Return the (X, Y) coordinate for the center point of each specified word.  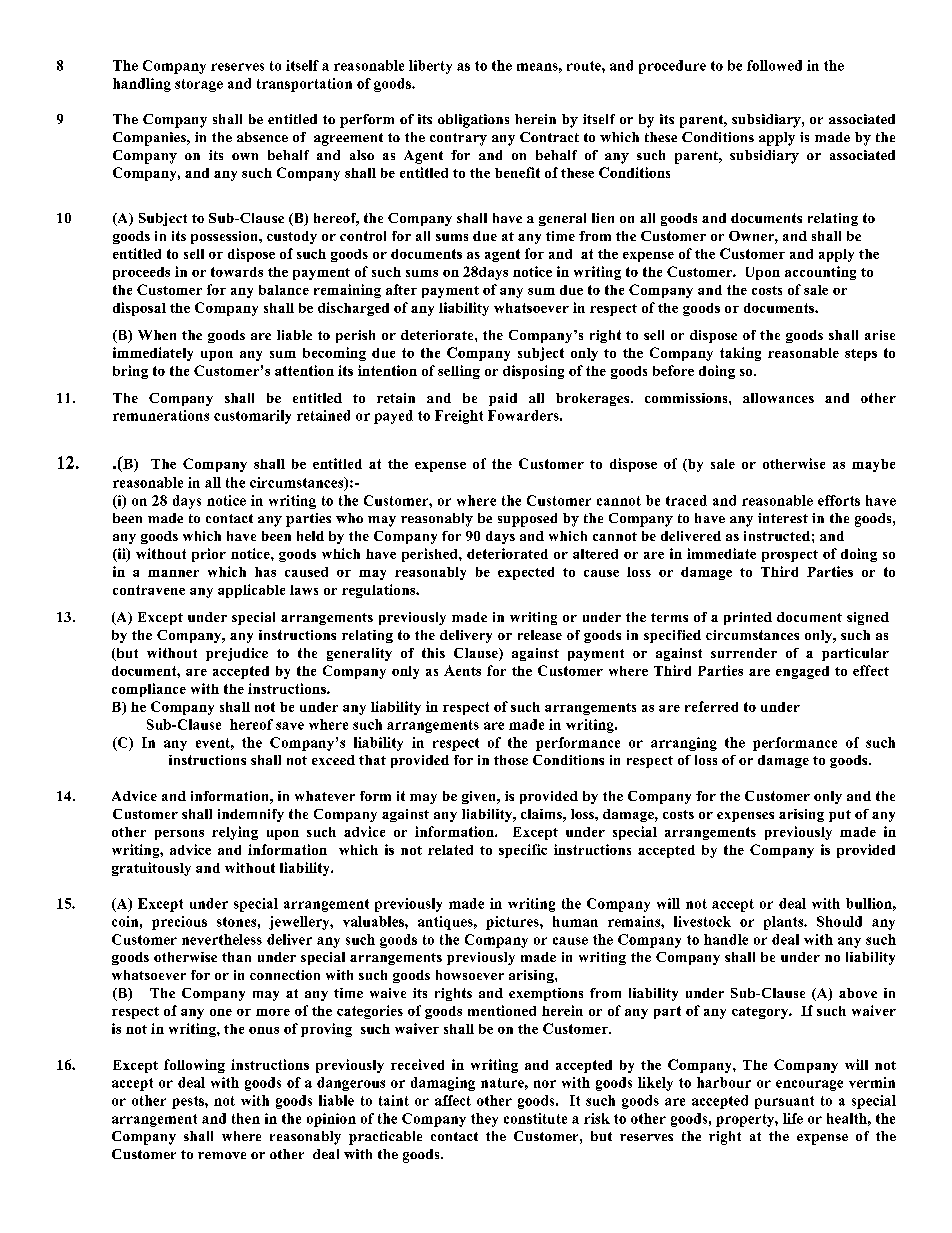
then (246, 1118)
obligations (473, 121)
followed (774, 65)
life (793, 1118)
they (484, 1120)
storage (199, 85)
